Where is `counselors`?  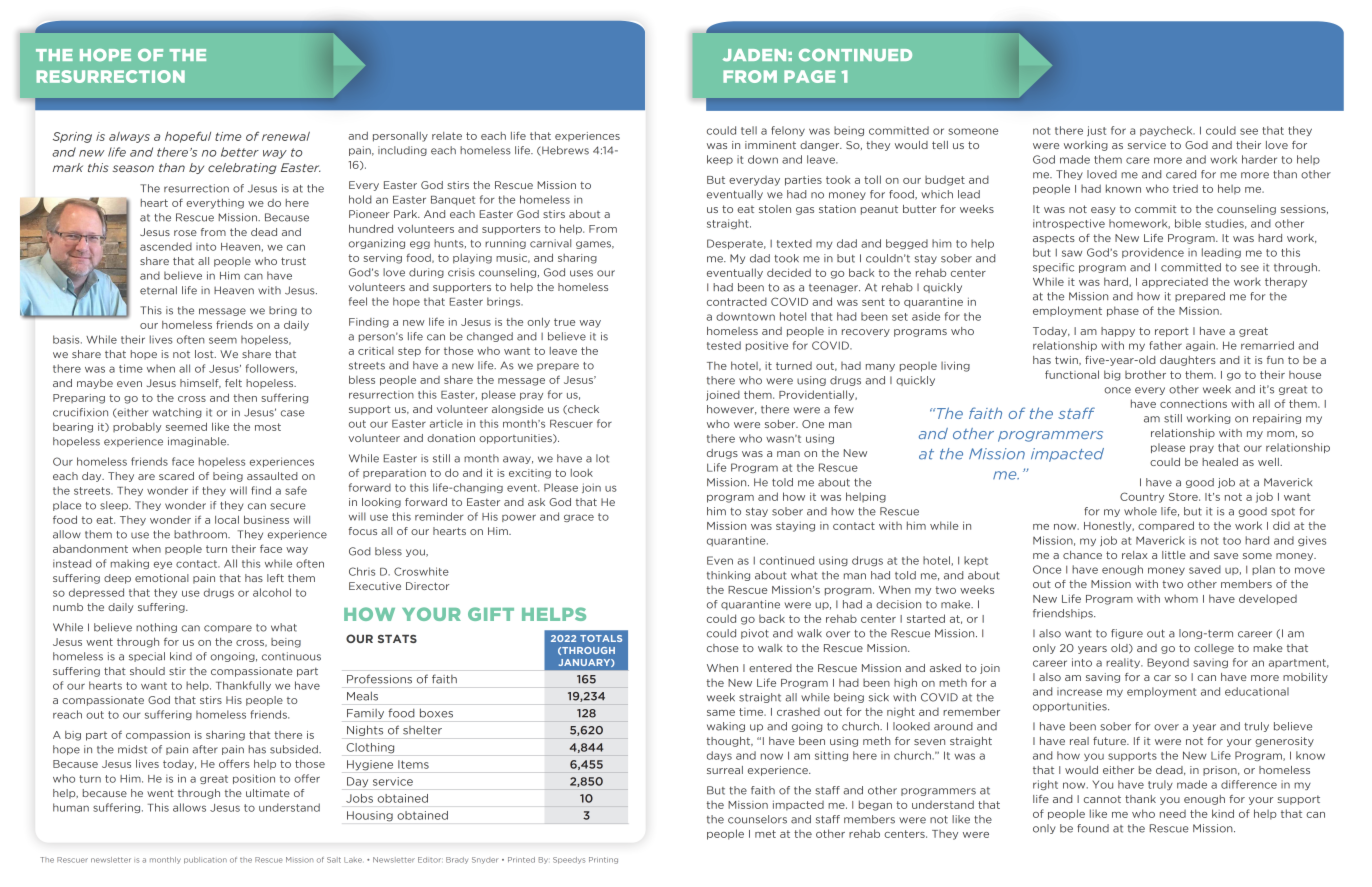 counselors is located at coordinates (757, 819).
